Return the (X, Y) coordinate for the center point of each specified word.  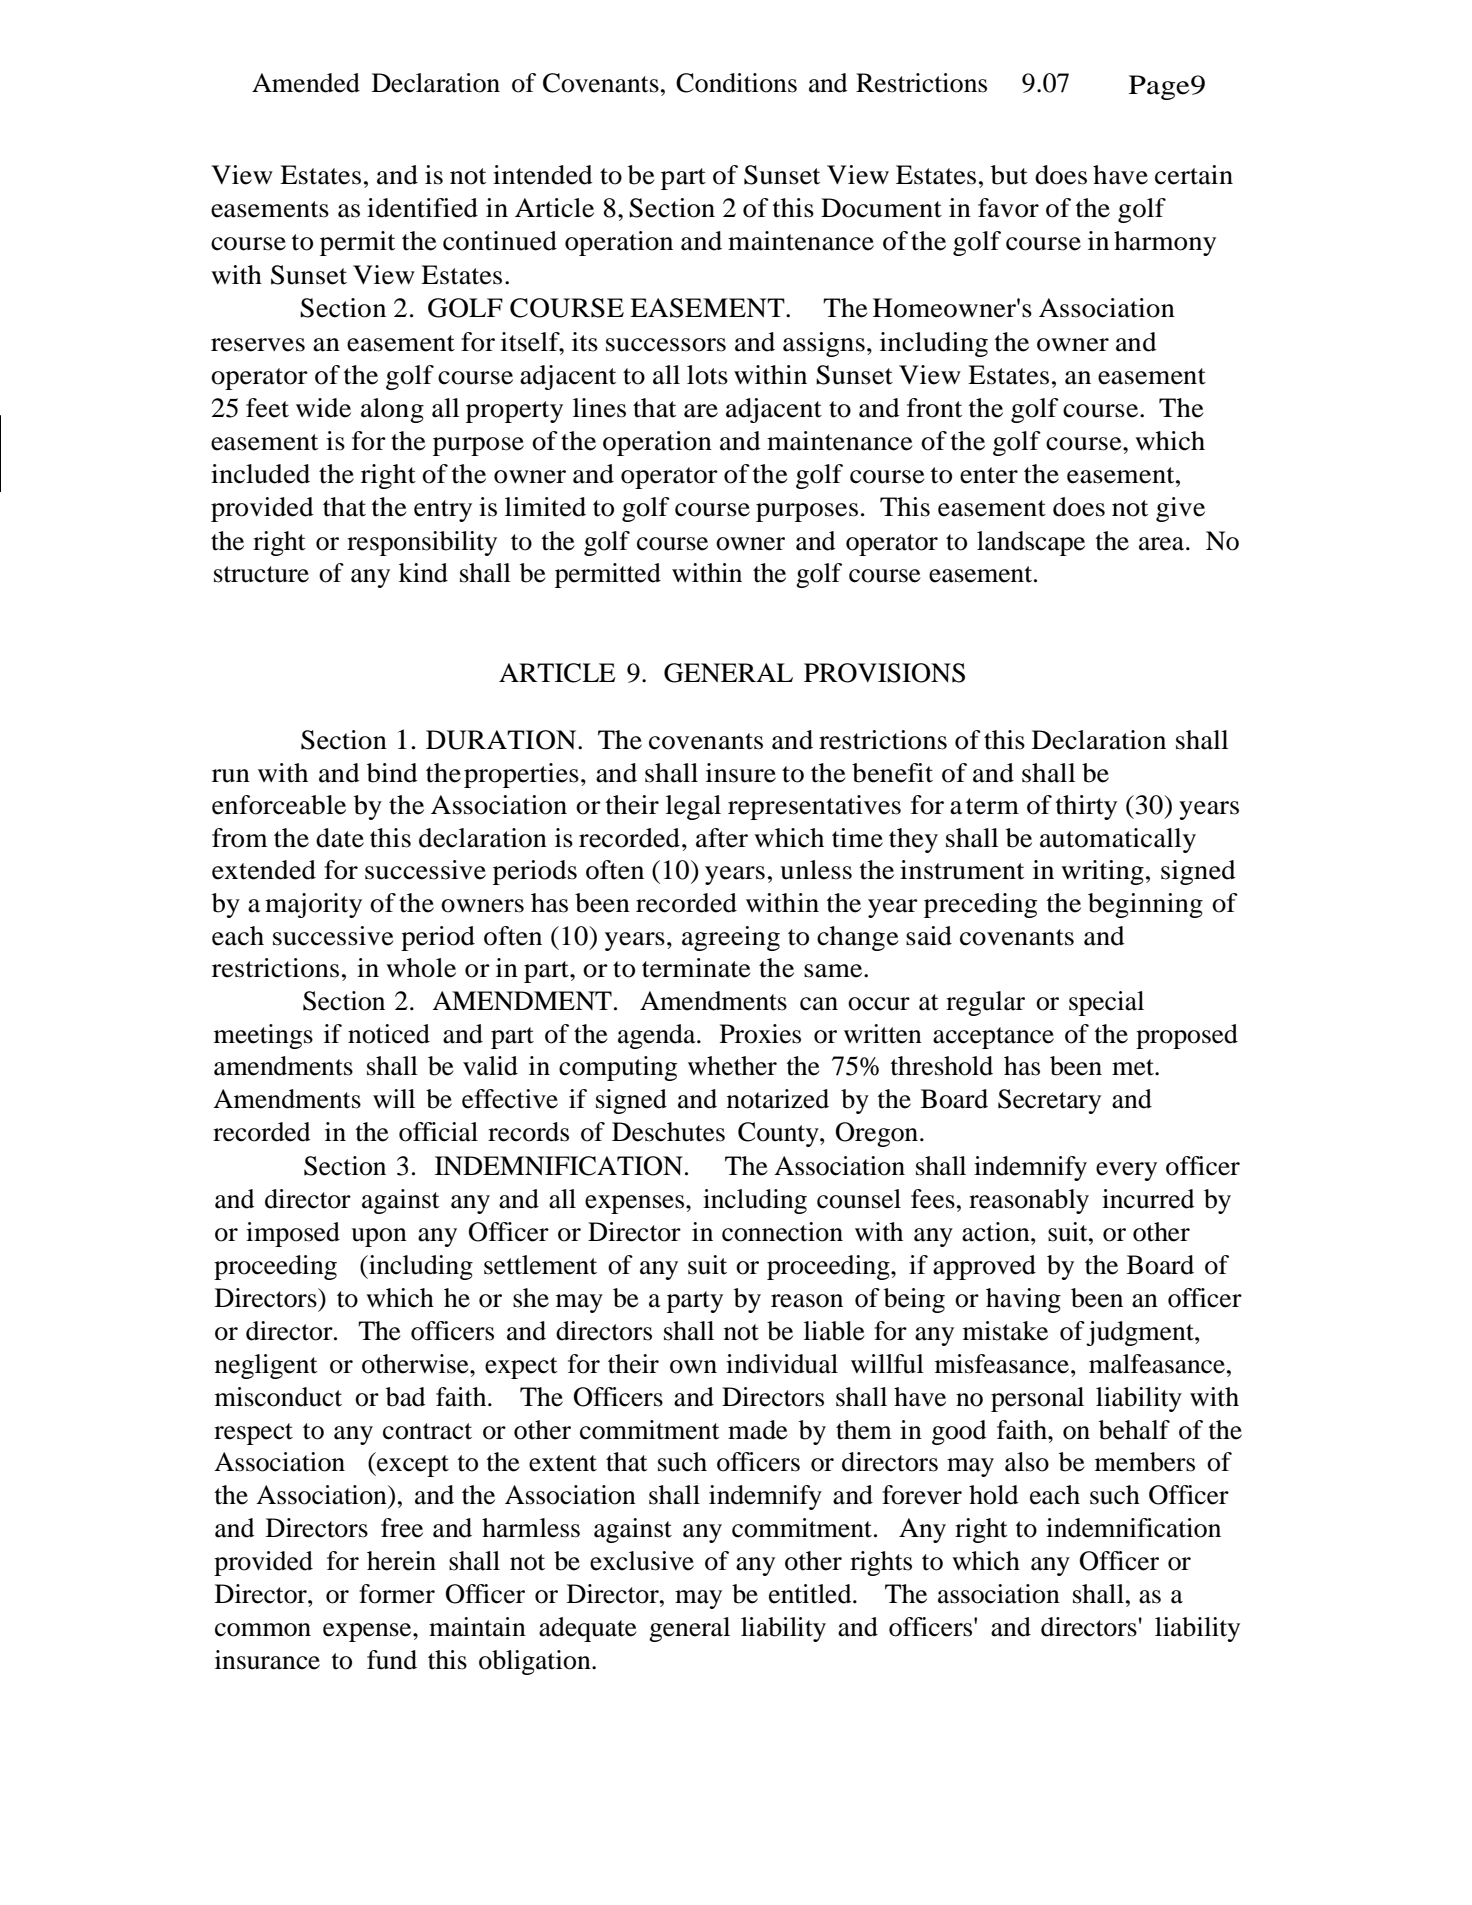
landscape (1031, 543)
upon (379, 1237)
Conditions (736, 83)
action (997, 1232)
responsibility (422, 543)
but (1009, 175)
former (397, 1594)
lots (707, 375)
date (340, 838)
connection (782, 1232)
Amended (306, 83)
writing (1102, 872)
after (722, 838)
